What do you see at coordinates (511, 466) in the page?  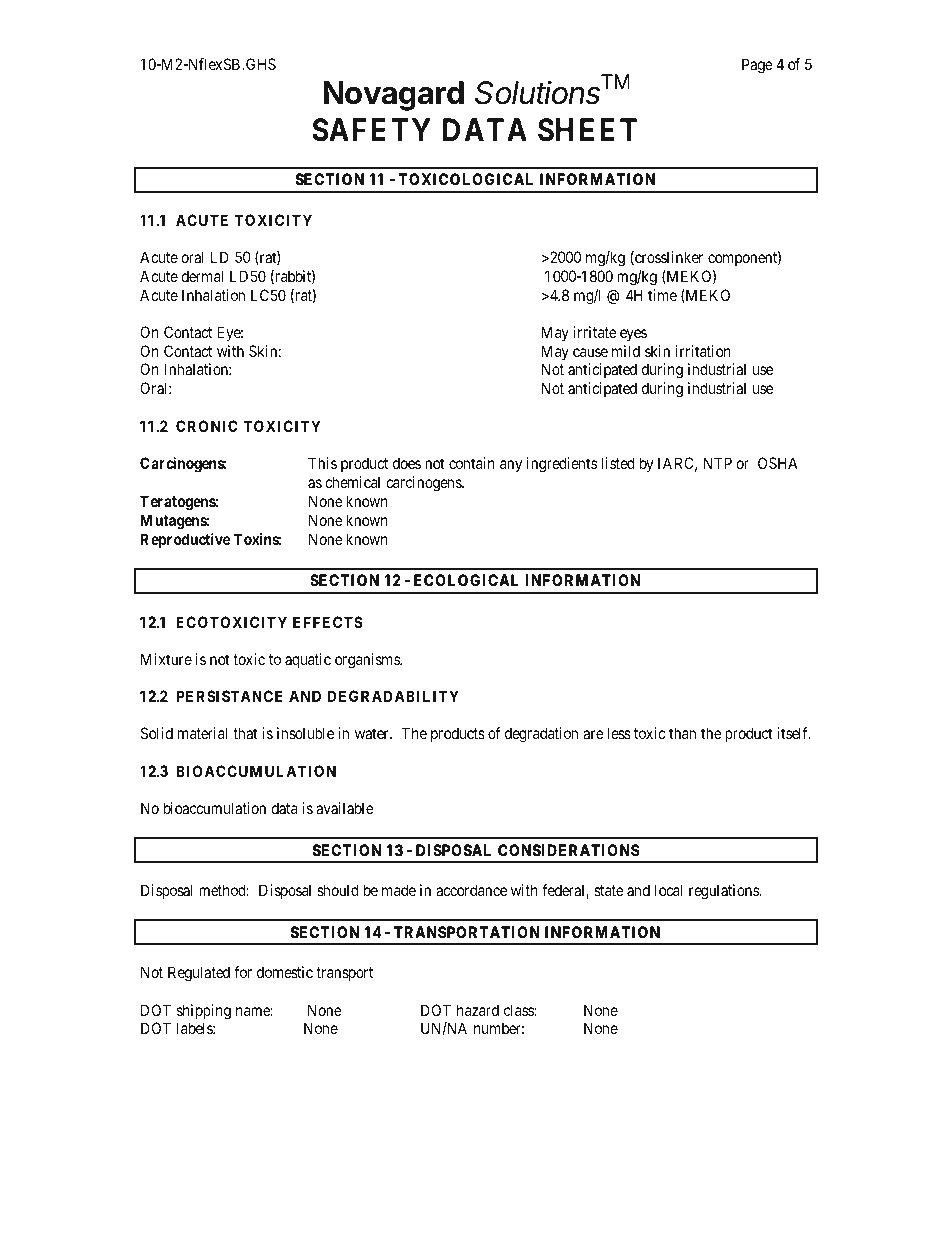 I see `any` at bounding box center [511, 466].
